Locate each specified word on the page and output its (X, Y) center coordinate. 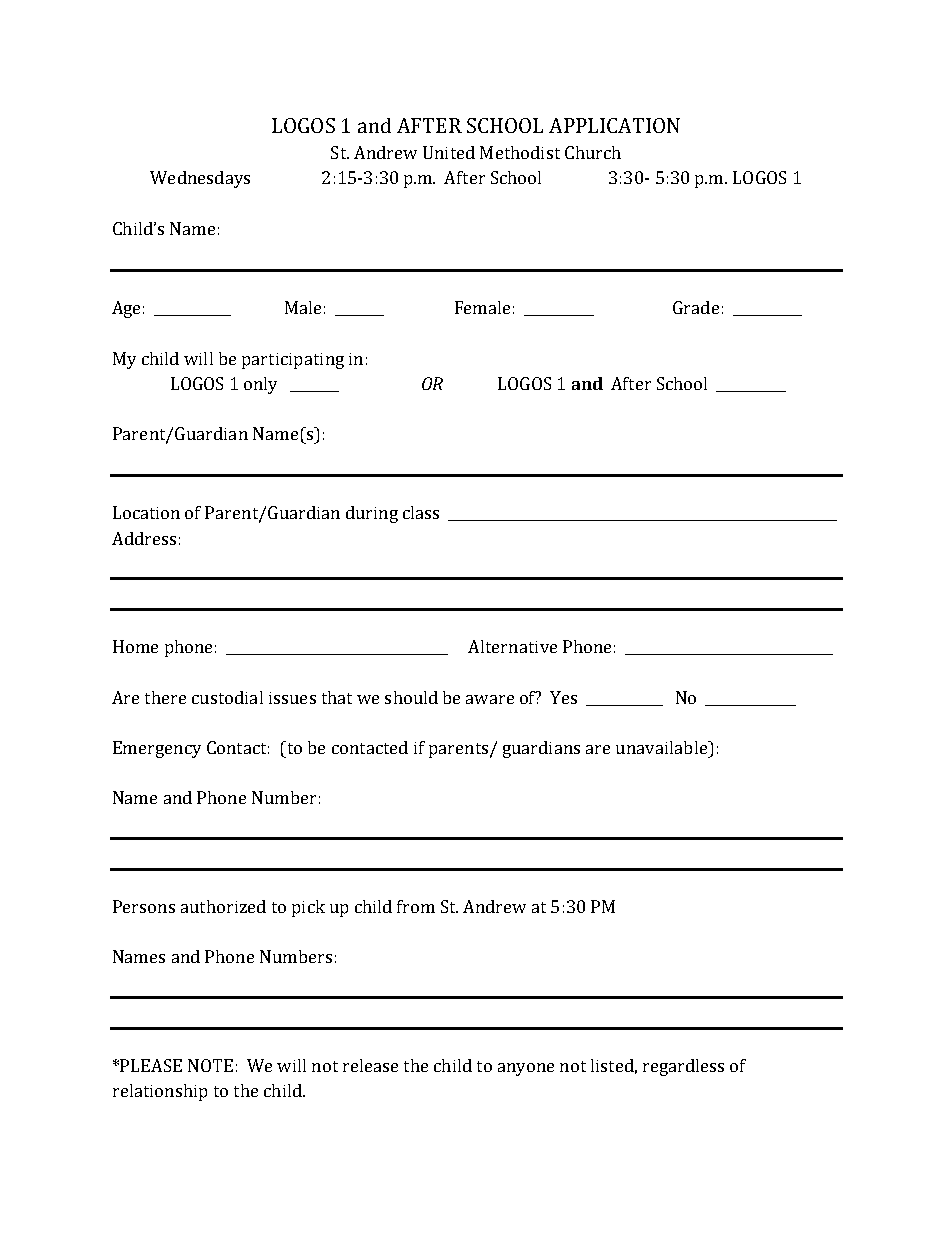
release (370, 1065)
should (411, 697)
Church (593, 152)
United (449, 152)
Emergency (157, 749)
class (421, 512)
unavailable (662, 747)
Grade (696, 307)
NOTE (210, 1065)
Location (146, 512)
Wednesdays (200, 179)
